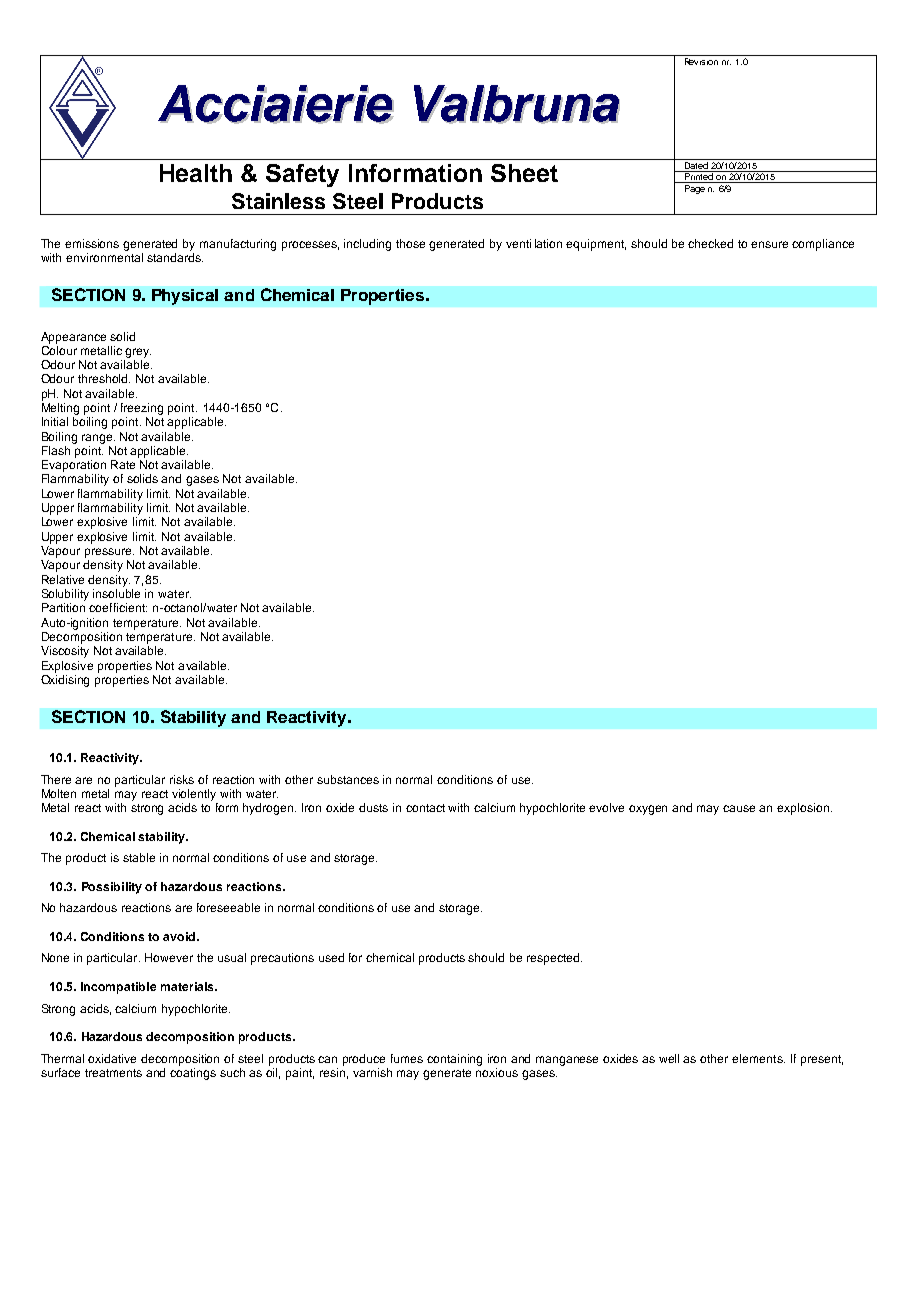 Image resolution: width=924 pixels, height=1307 pixels. I want to click on containing, so click(454, 1060).
